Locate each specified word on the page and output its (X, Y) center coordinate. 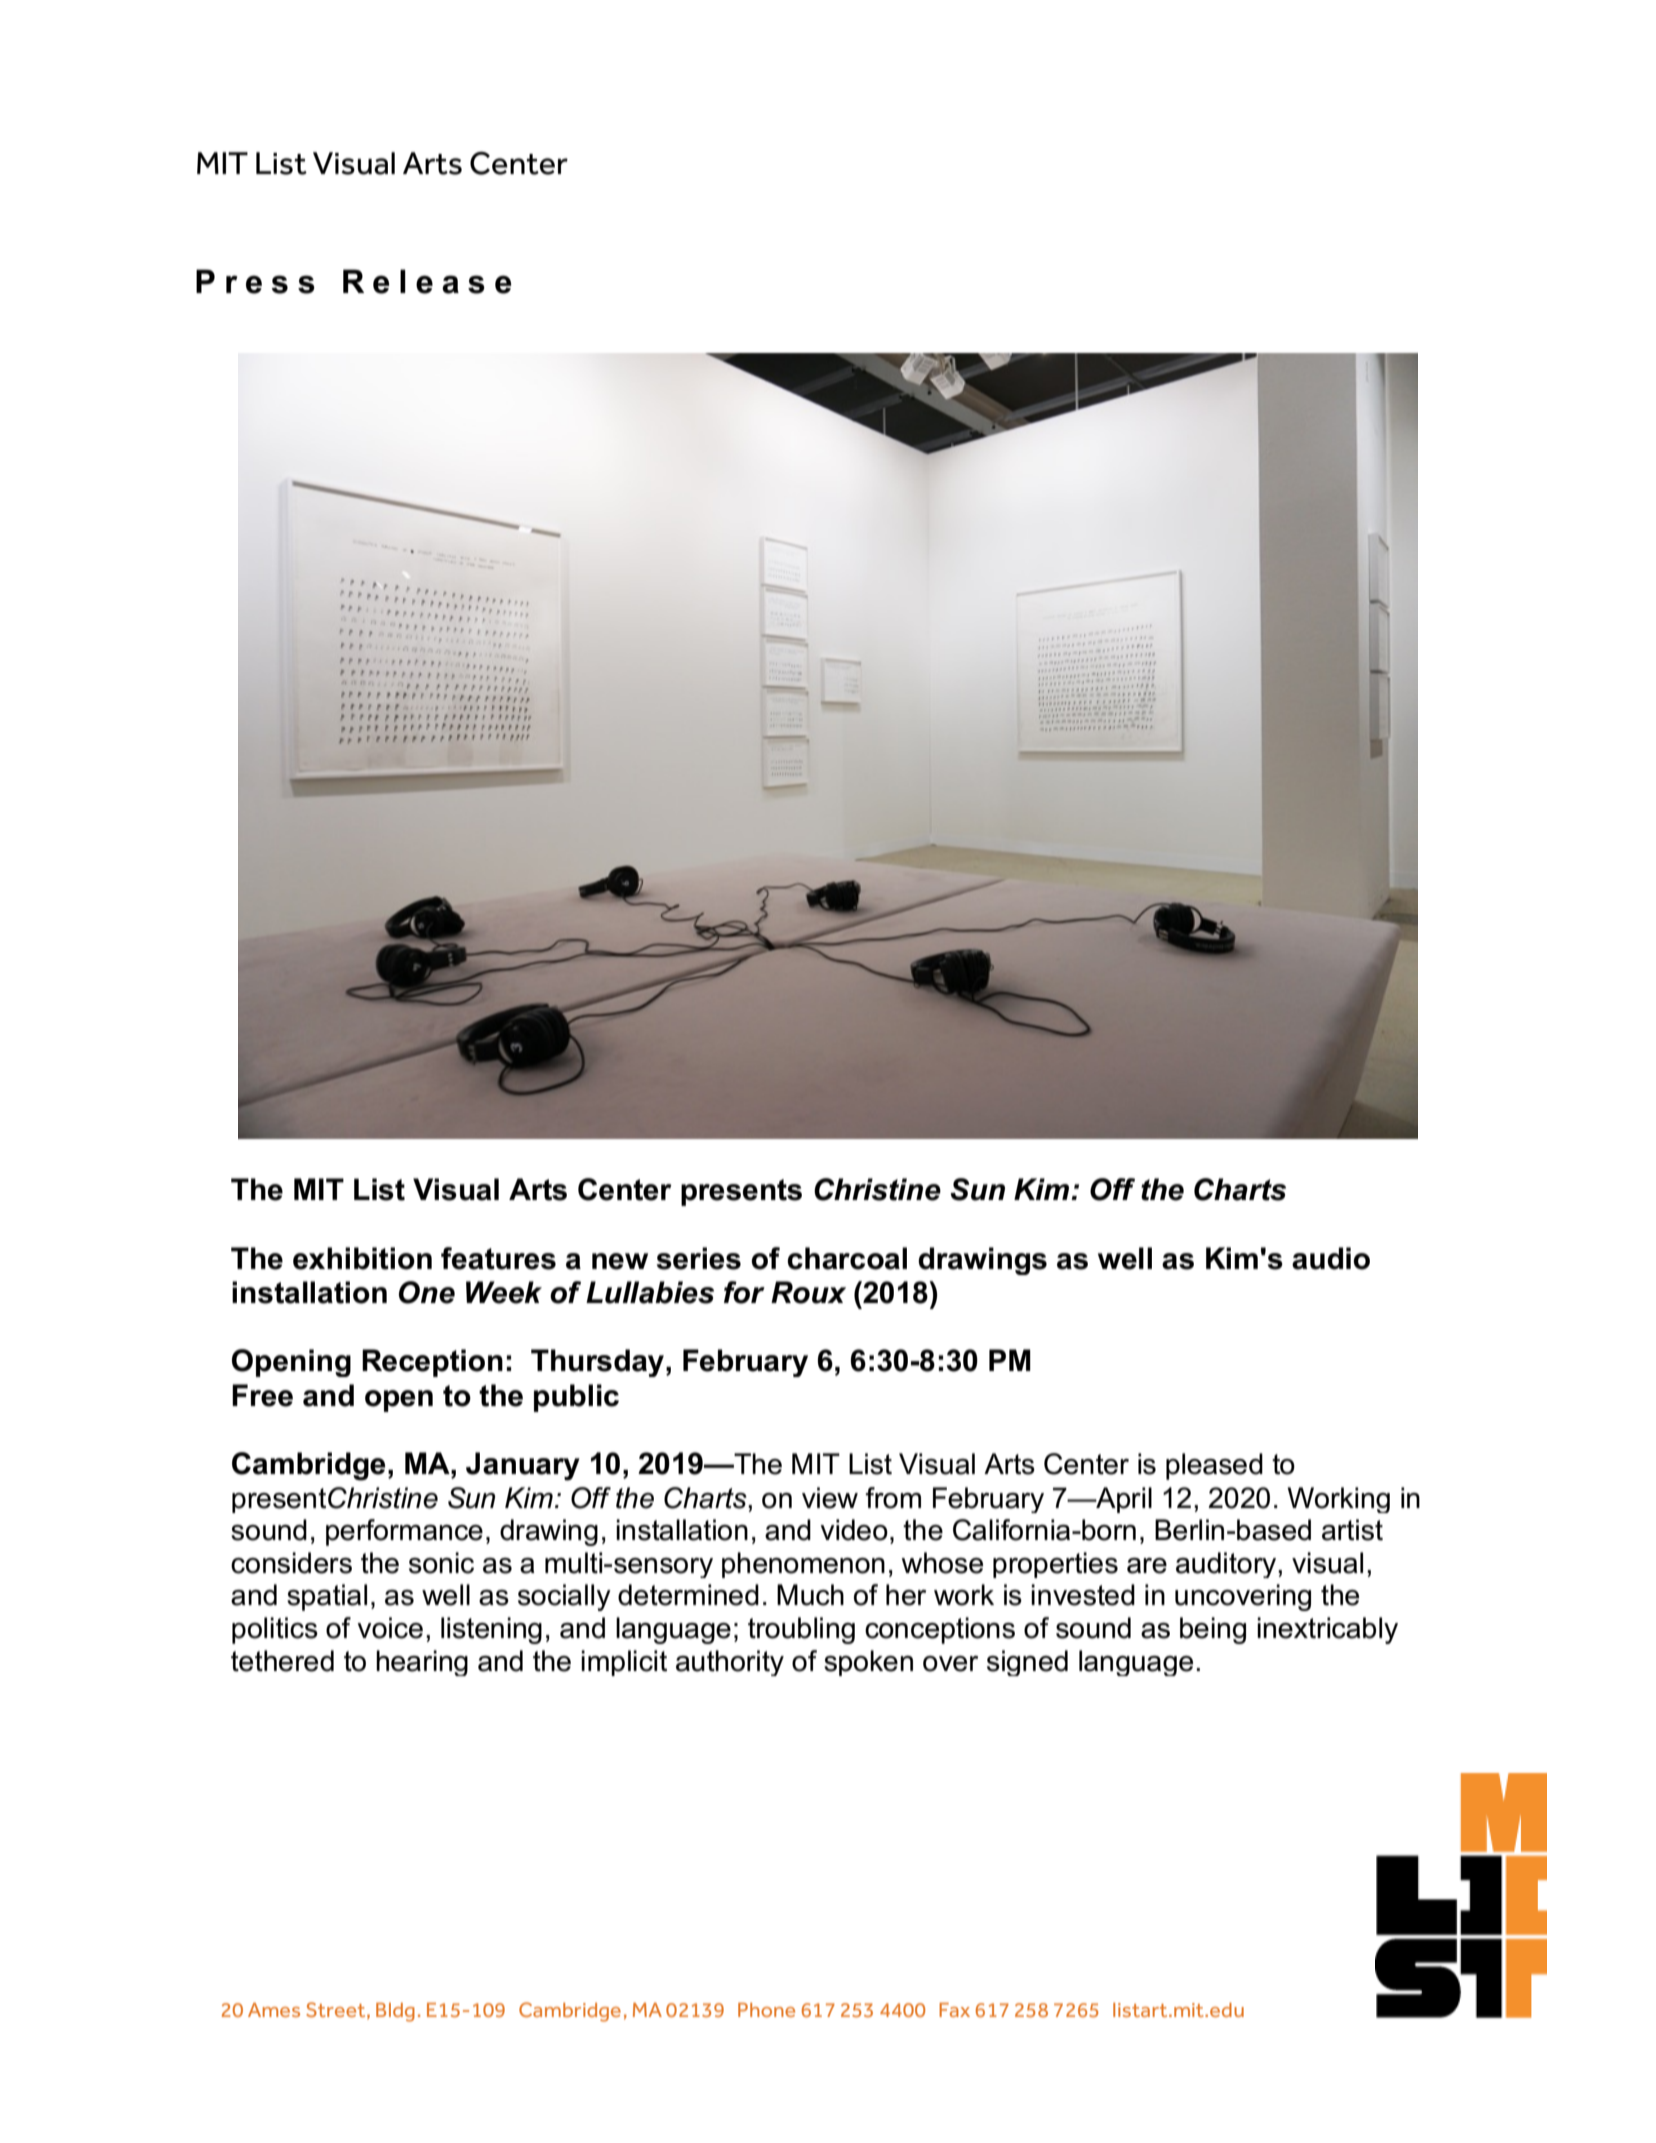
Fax (954, 2010)
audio (1331, 1258)
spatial (327, 1597)
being (1213, 1630)
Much (810, 1595)
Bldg (395, 2012)
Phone (766, 2010)
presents (741, 1192)
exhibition (362, 1258)
